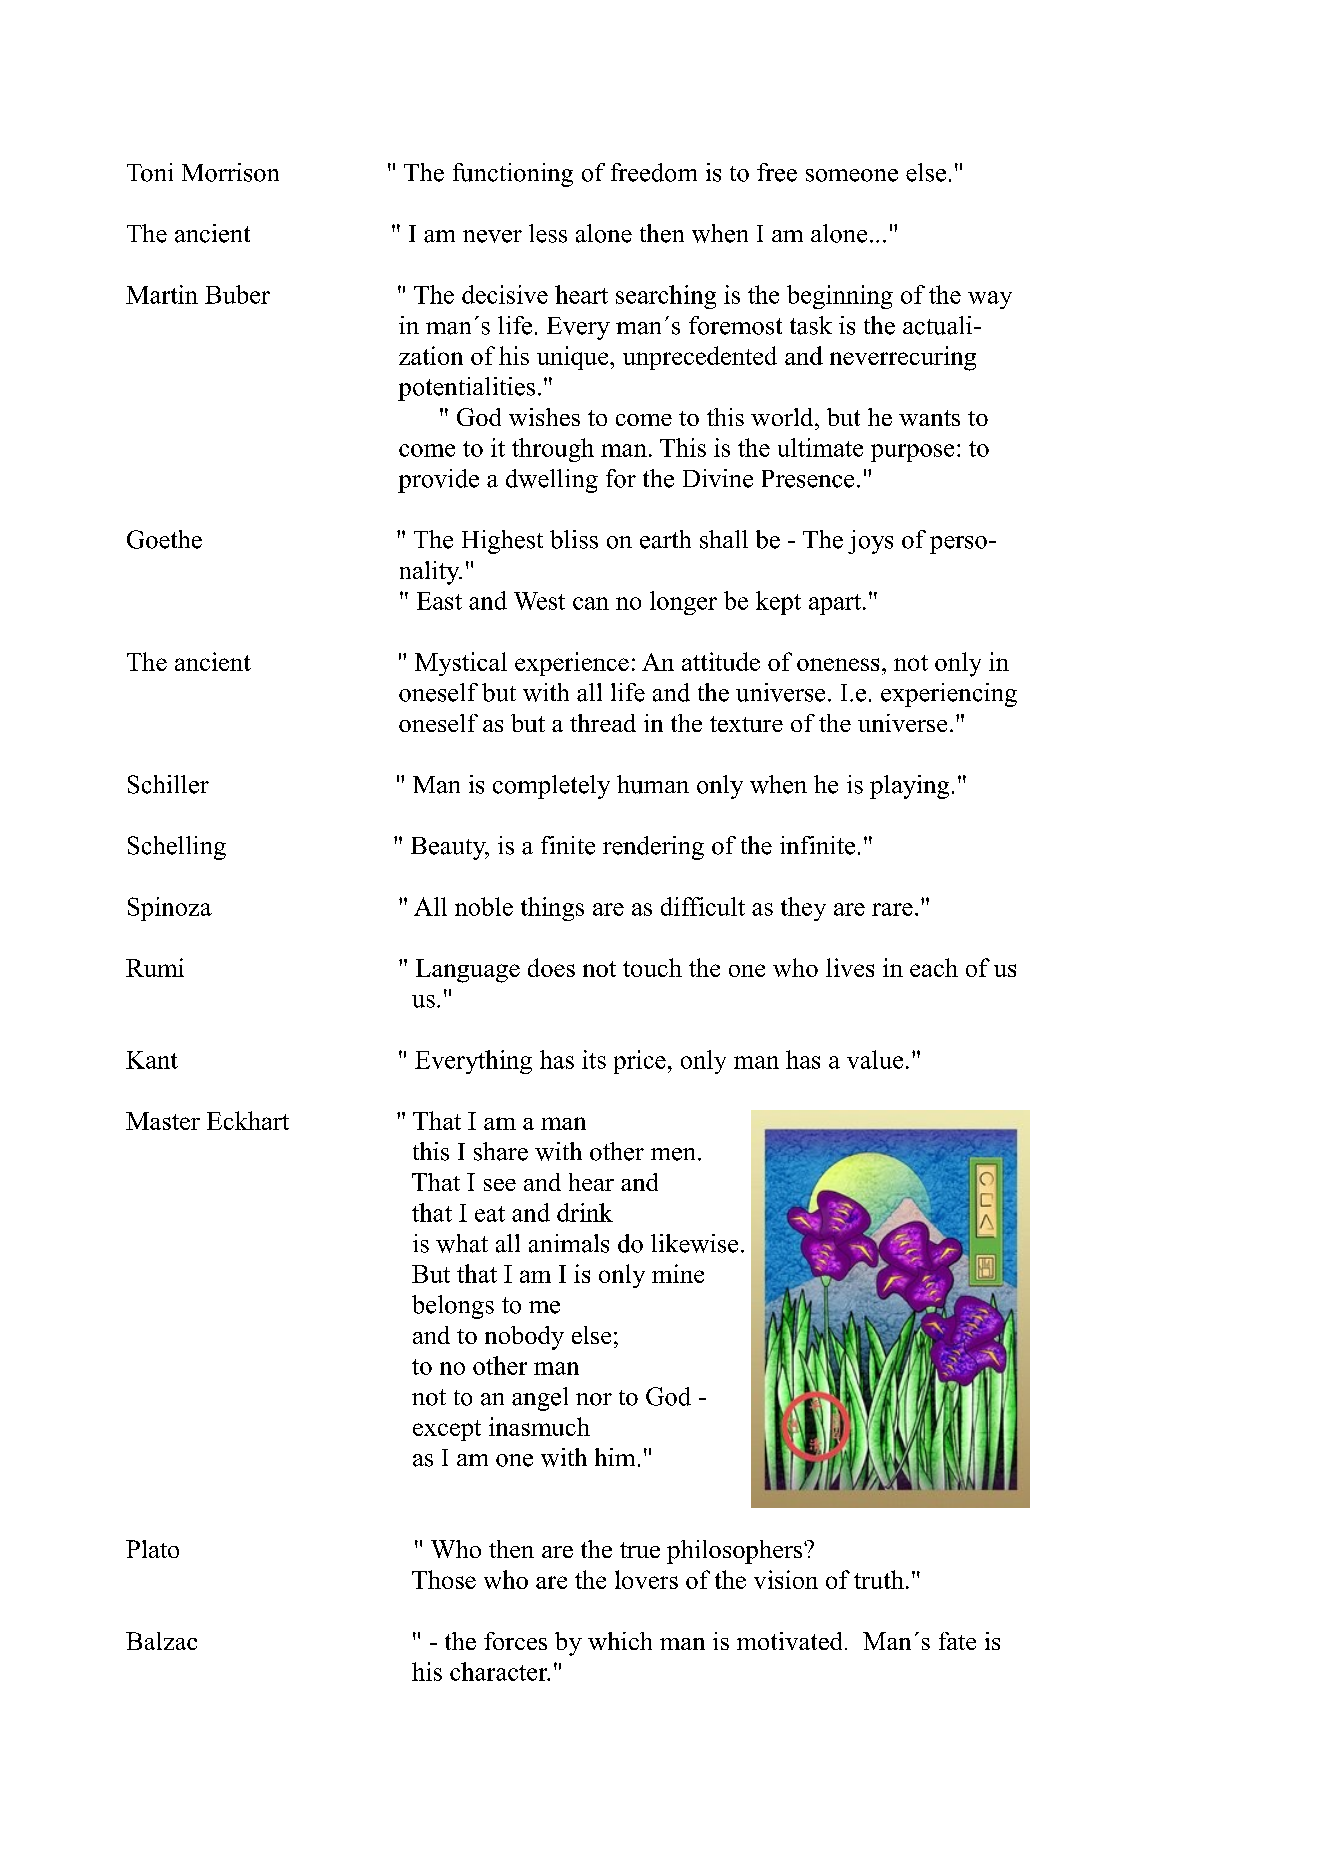 This screenshot has width=1319, height=1867. Describe the element at coordinates (152, 1549) in the screenshot. I see `Plato` at that location.
